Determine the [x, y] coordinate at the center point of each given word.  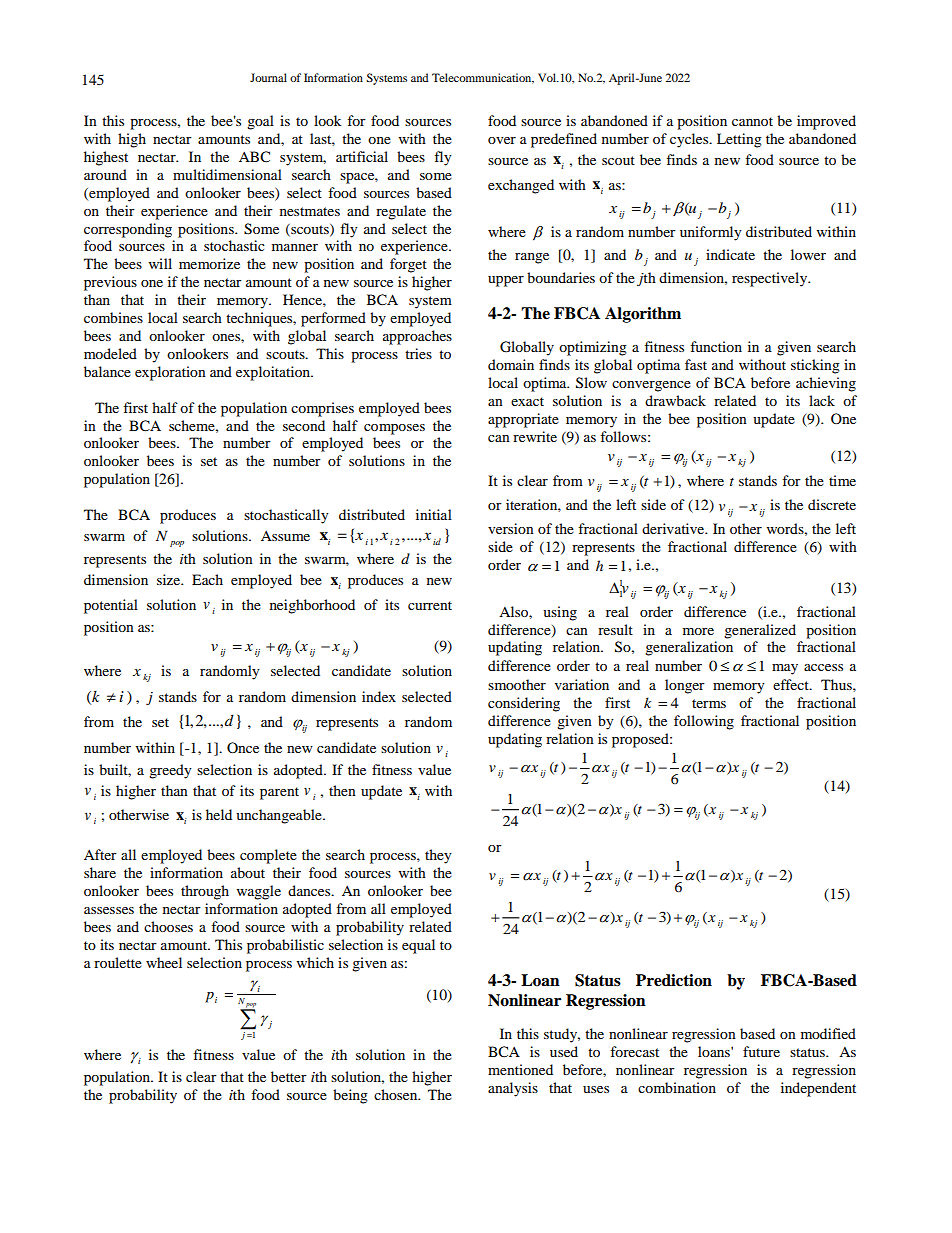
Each [207, 579]
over [502, 140]
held [219, 814]
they [438, 856]
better [289, 1076]
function [716, 346]
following [704, 722]
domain [511, 364]
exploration [170, 373]
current [430, 605]
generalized [760, 631]
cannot [752, 121]
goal [260, 122]
